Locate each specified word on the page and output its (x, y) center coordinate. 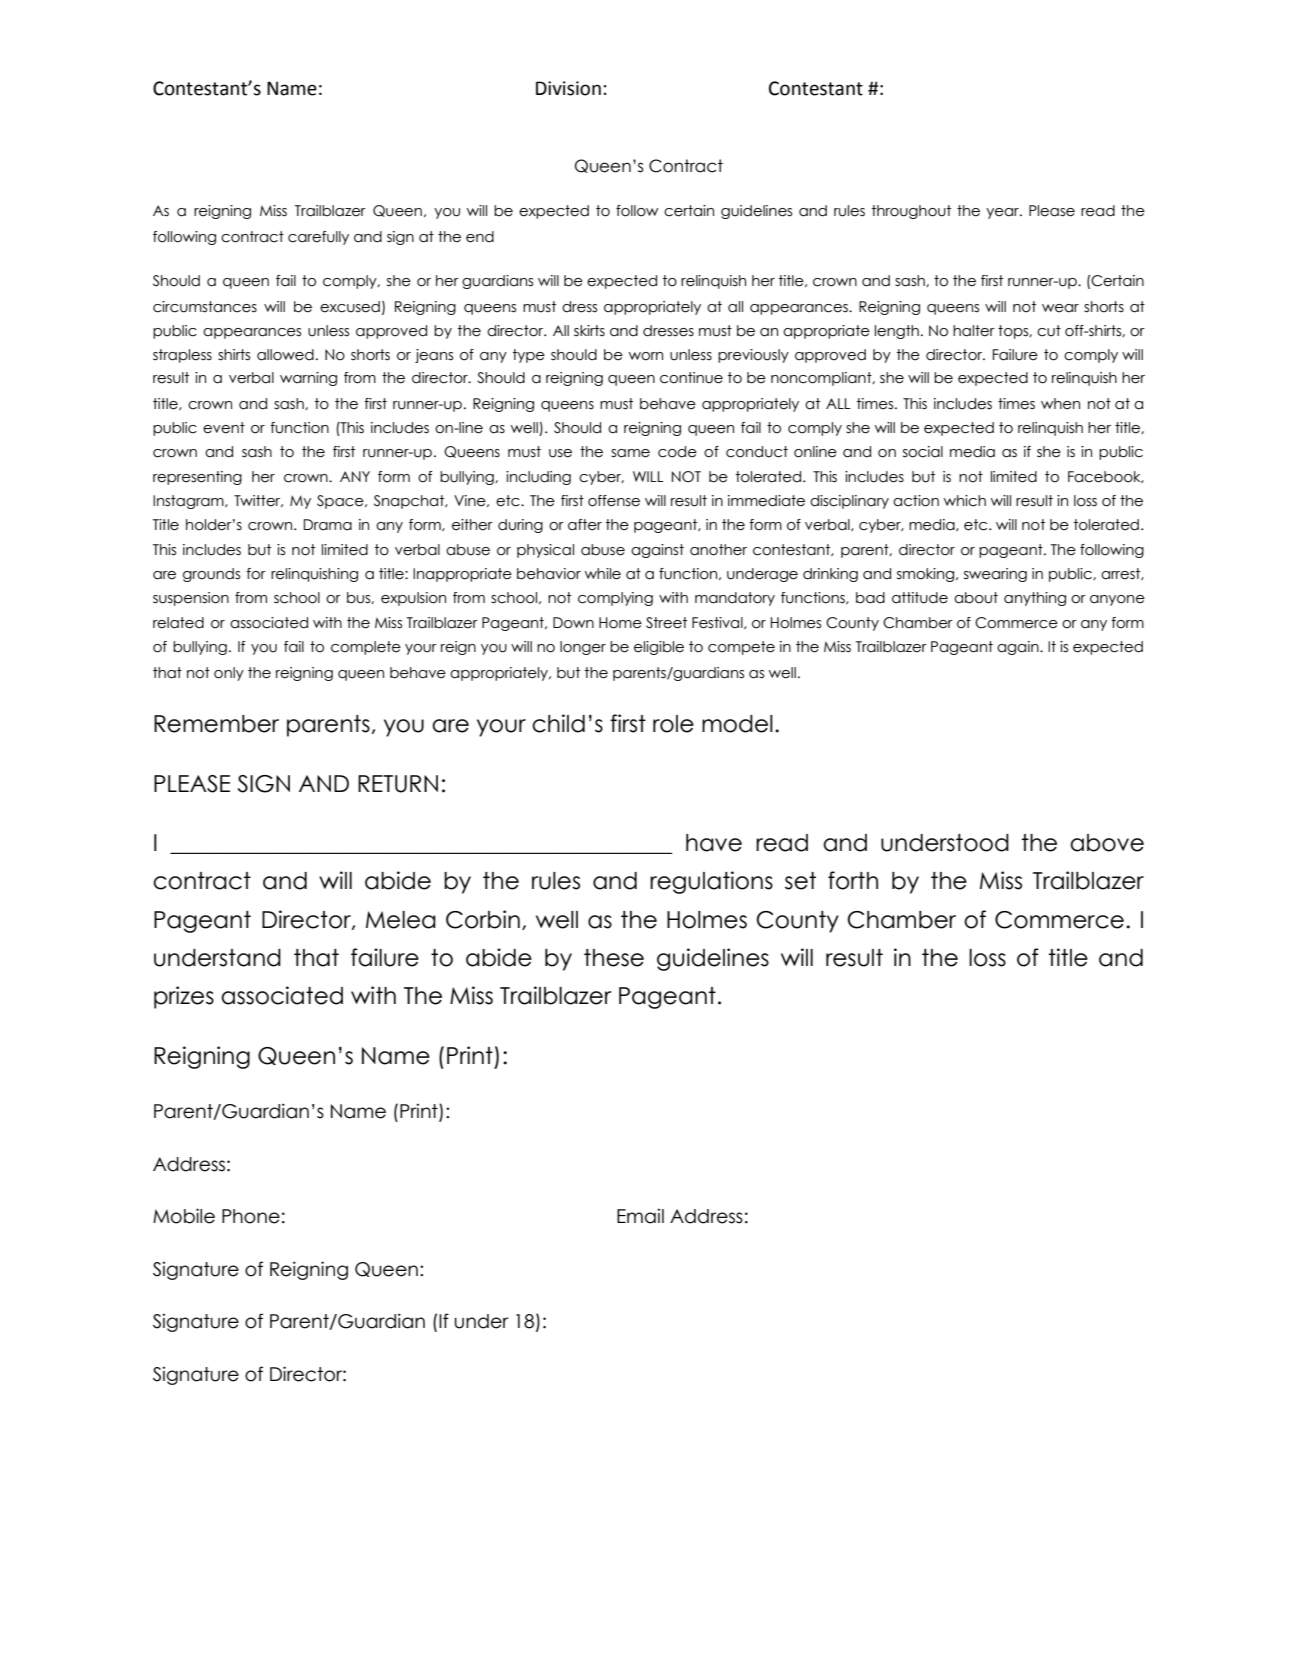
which (965, 501)
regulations (711, 882)
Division (568, 88)
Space (341, 502)
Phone (251, 1216)
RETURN (398, 784)
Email (640, 1216)
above (1107, 843)
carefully (318, 238)
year (1003, 213)
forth (853, 880)
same (630, 453)
